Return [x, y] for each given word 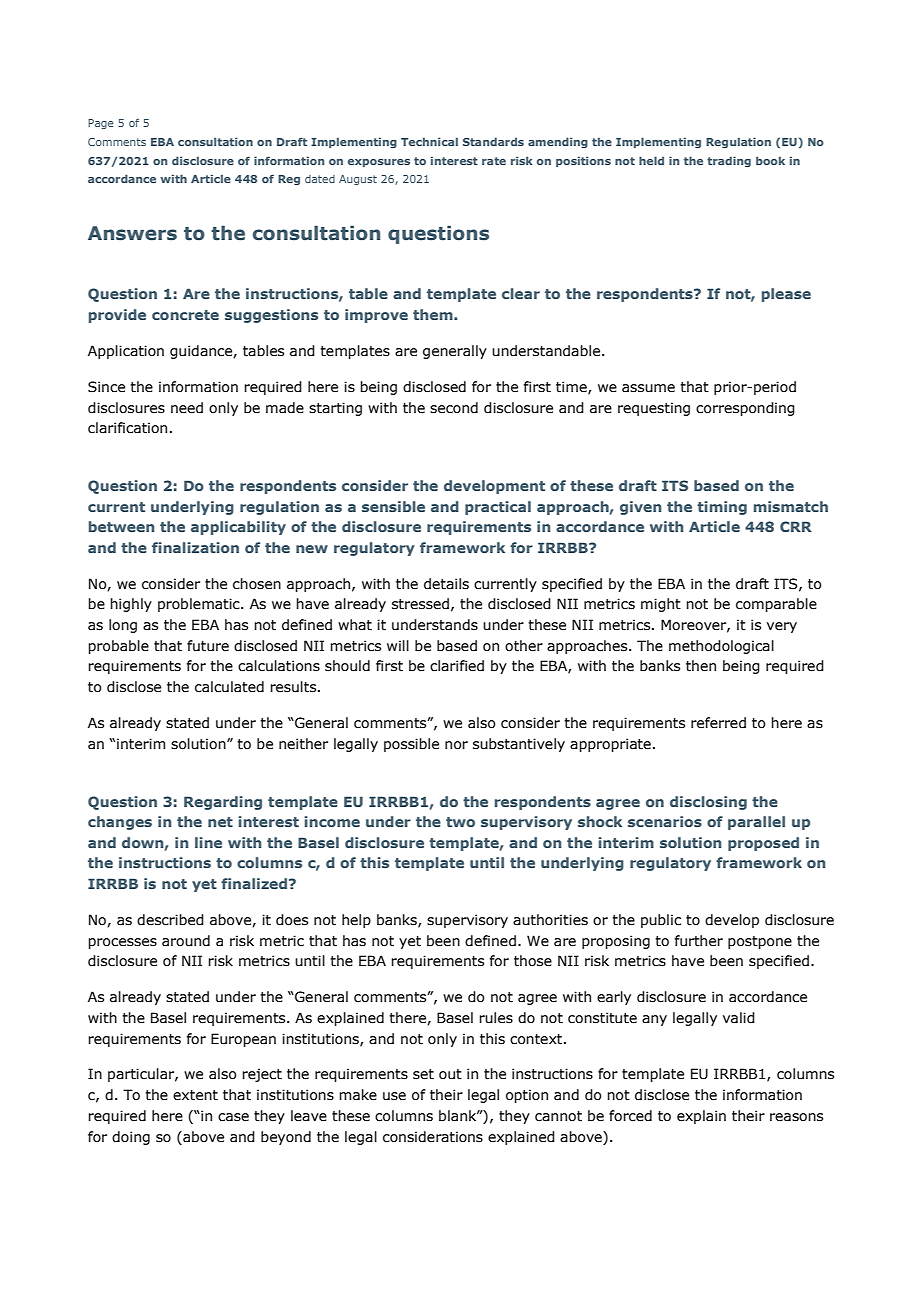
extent [195, 1095]
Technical [429, 141]
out [450, 1074]
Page [101, 124]
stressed [420, 604]
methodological [721, 647]
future [208, 646]
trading [729, 161]
